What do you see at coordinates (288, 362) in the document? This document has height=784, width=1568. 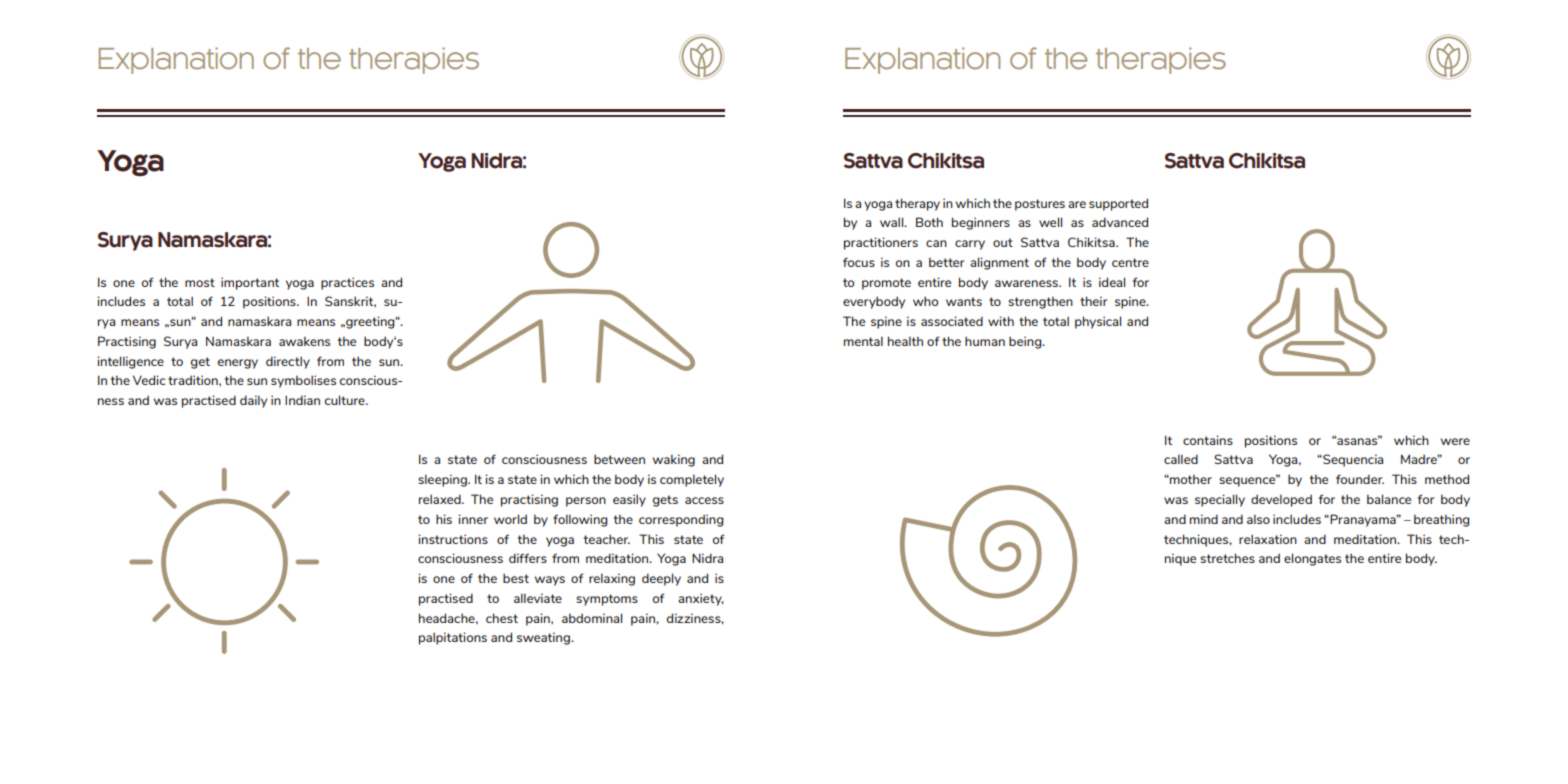 I see `directly` at bounding box center [288, 362].
